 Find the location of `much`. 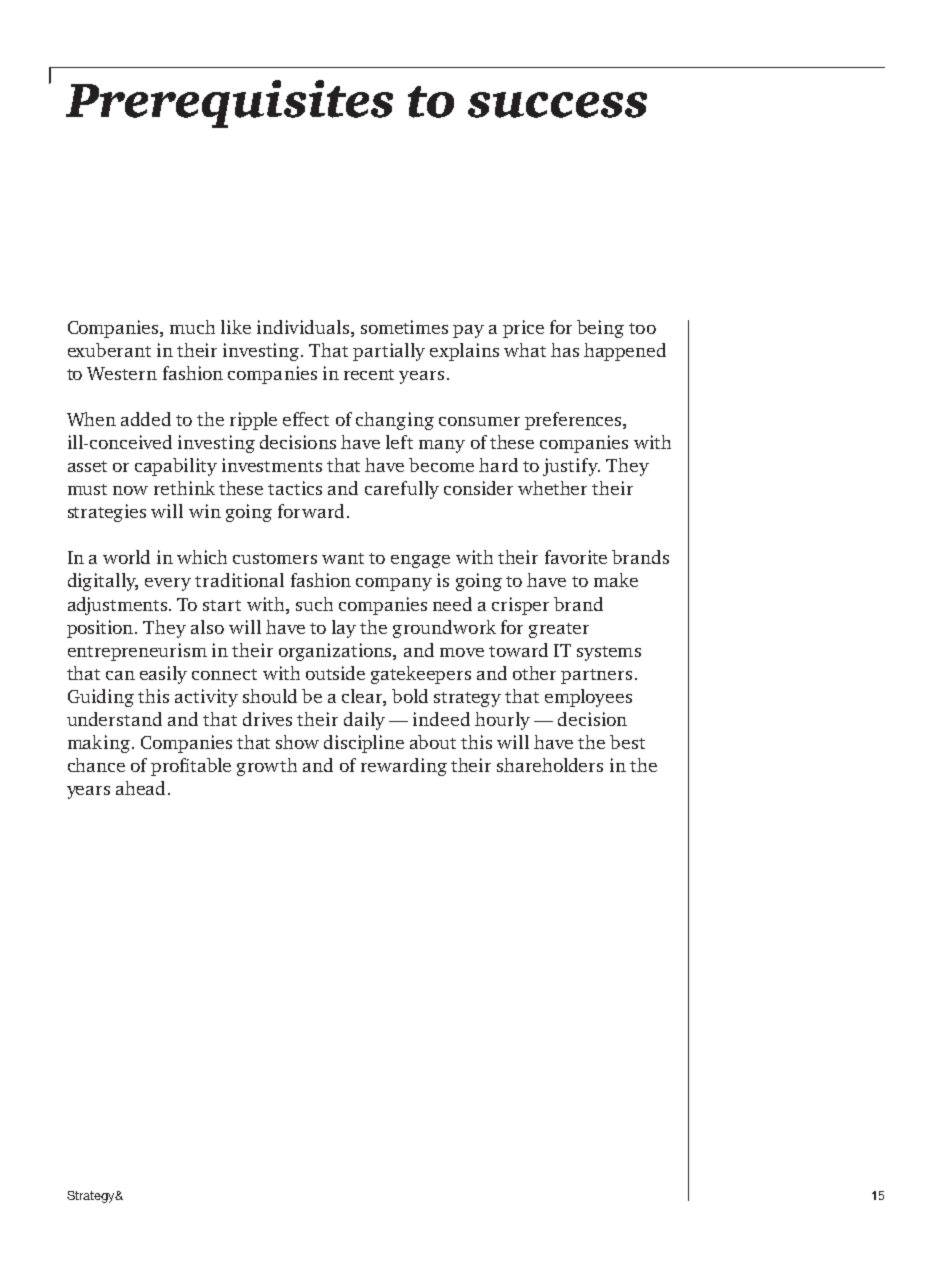

much is located at coordinates (192, 327).
